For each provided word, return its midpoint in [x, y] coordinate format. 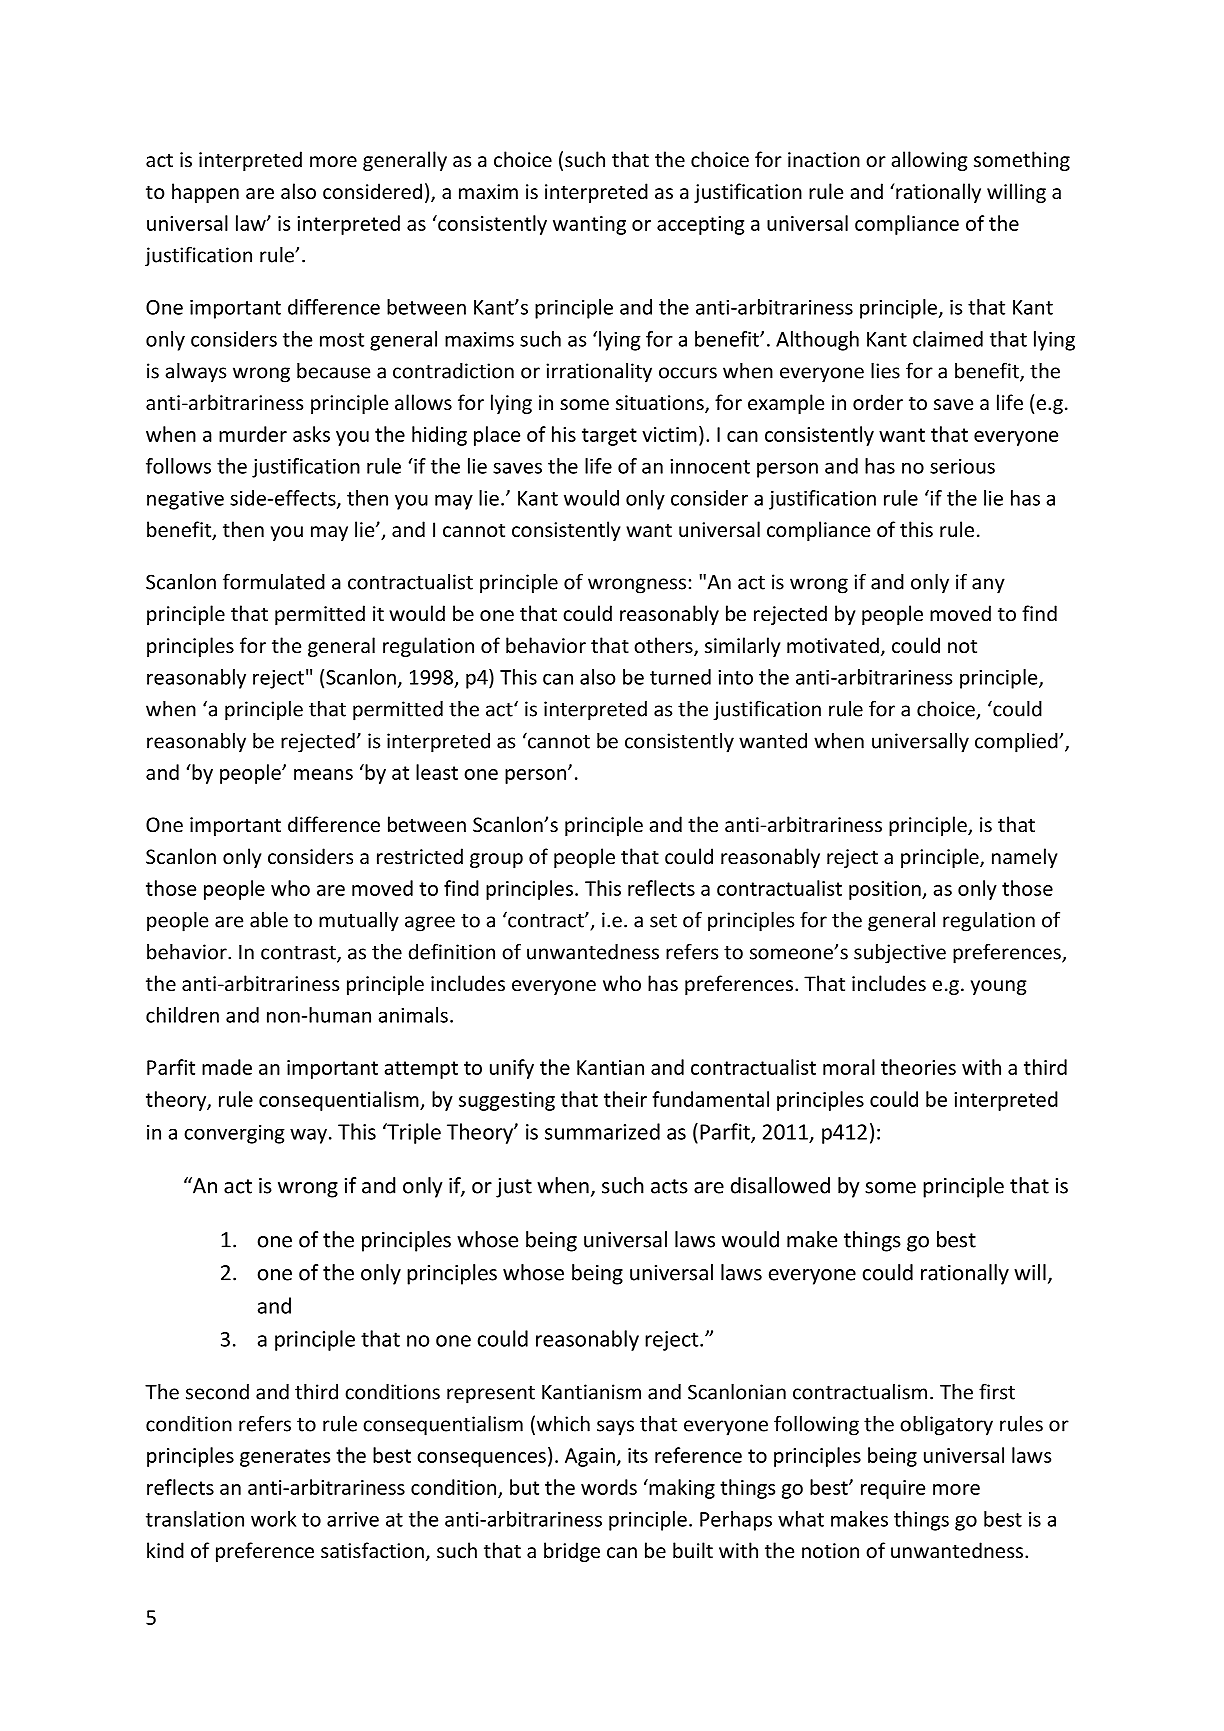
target [609, 437]
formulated [274, 581]
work [273, 1519]
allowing [929, 161]
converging [234, 1134]
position [886, 890]
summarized [602, 1131]
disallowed [780, 1185]
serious [962, 466]
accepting [700, 225]
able [269, 920]
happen [205, 193]
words [609, 1487]
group [496, 860]
